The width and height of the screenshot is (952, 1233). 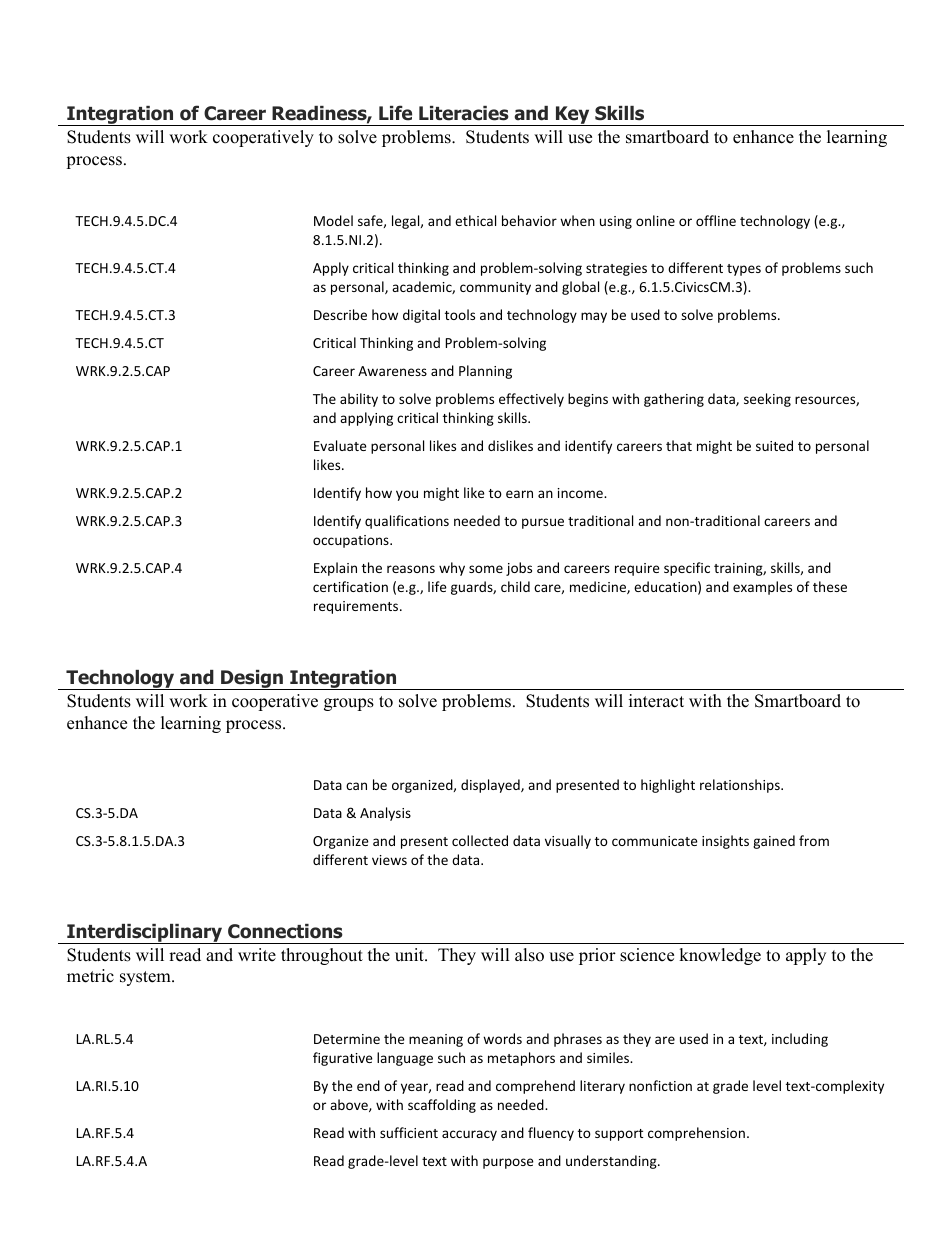 I want to click on can, so click(x=356, y=786).
